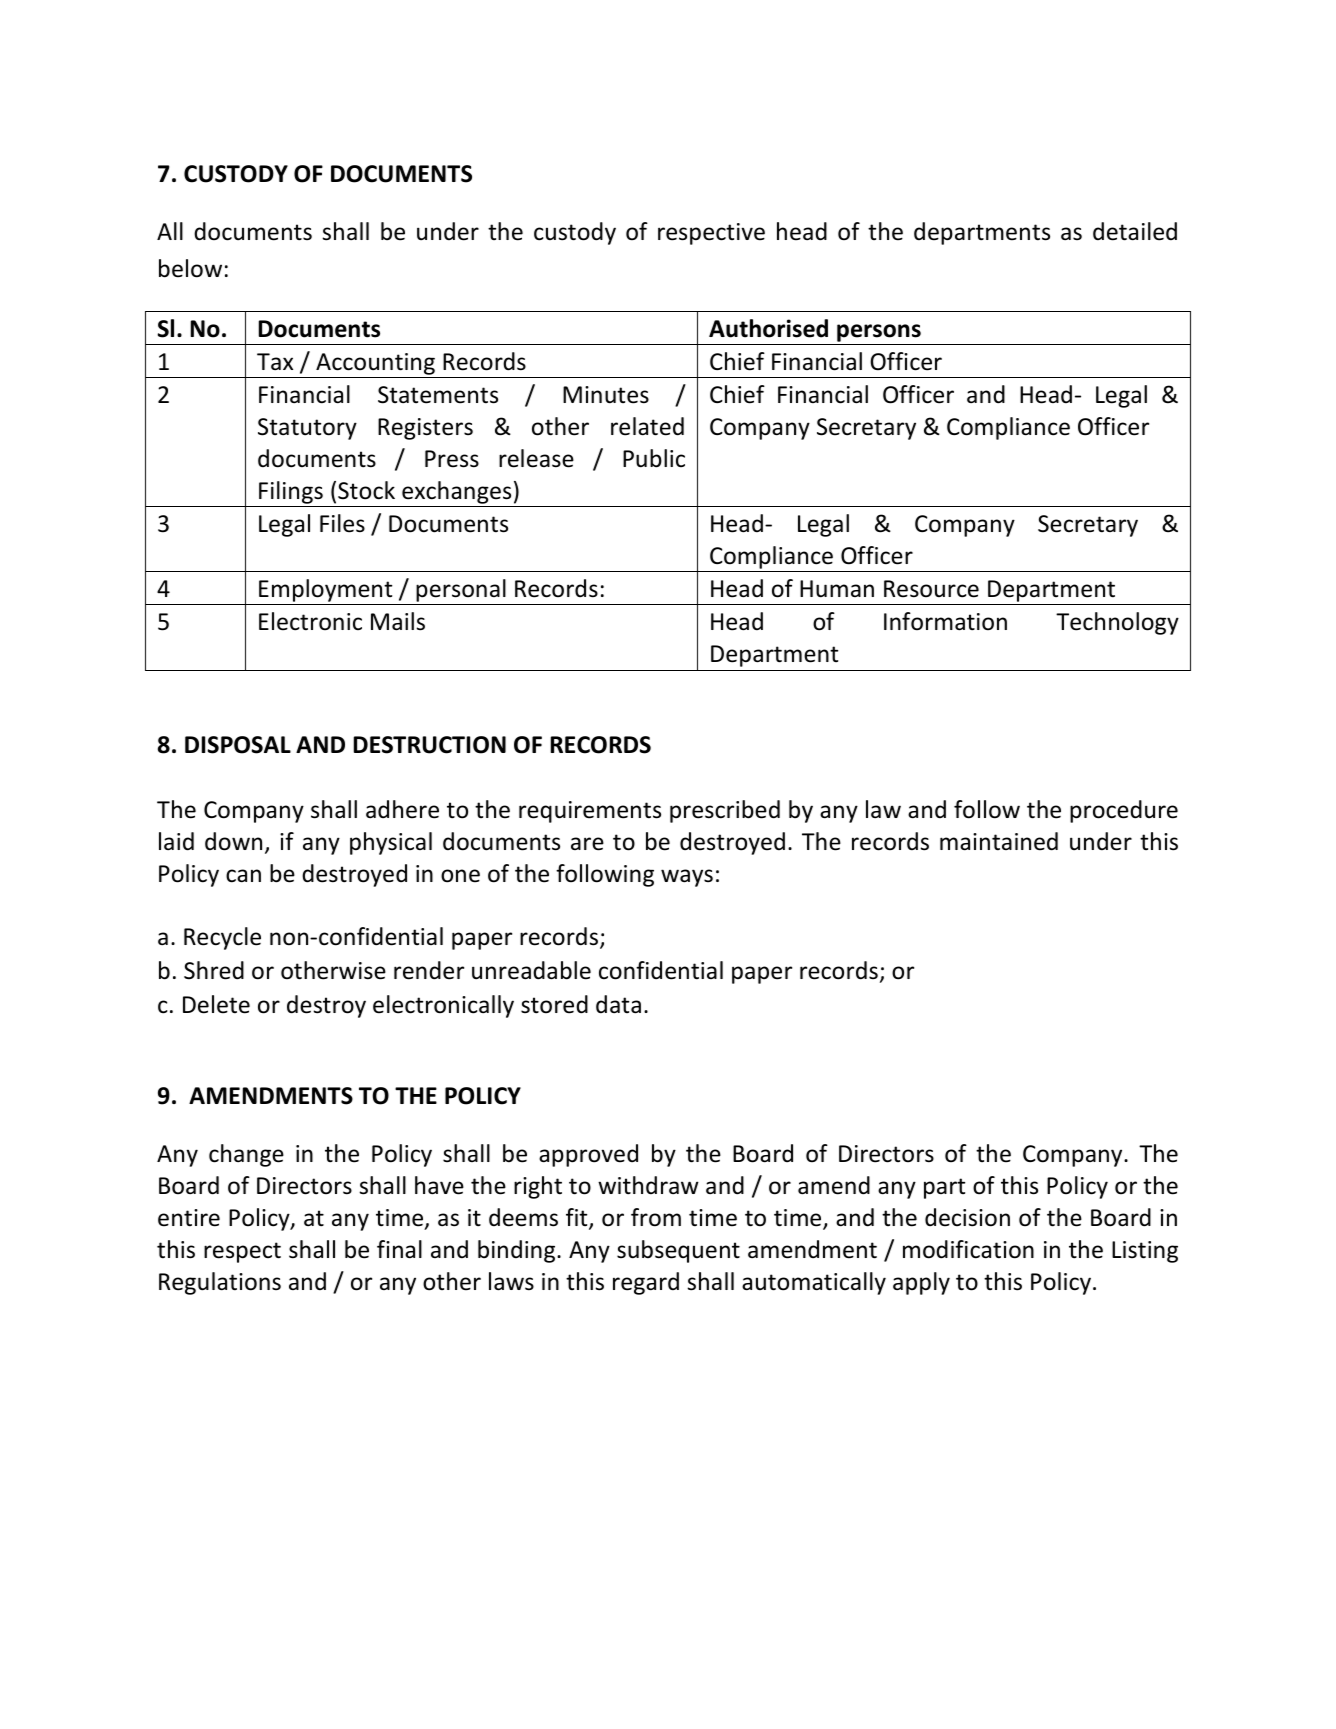 The width and height of the screenshot is (1336, 1729). Describe the element at coordinates (678, 1251) in the screenshot. I see `subsequent` at that location.
